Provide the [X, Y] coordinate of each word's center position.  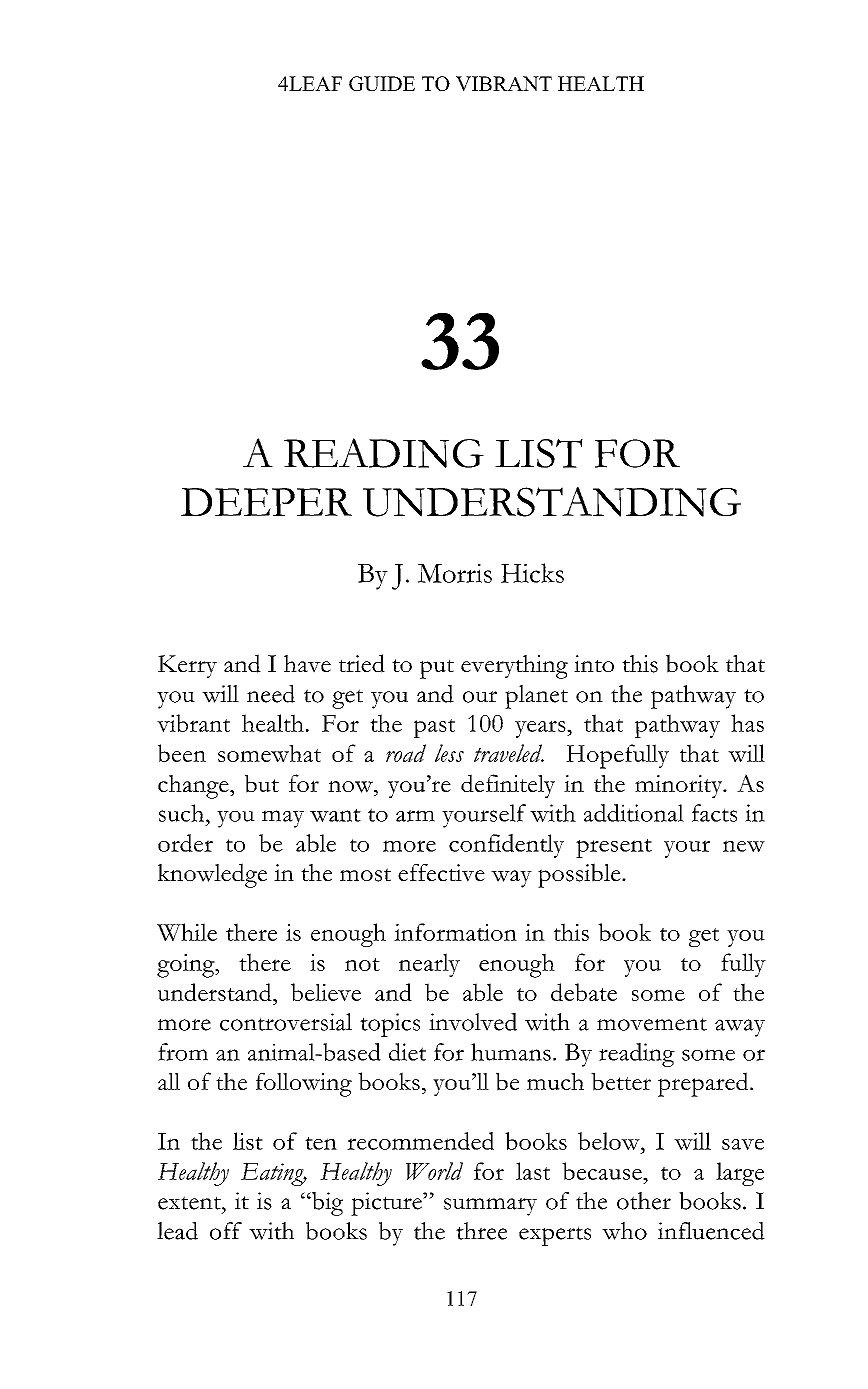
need [271, 694]
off [226, 1231]
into [594, 663]
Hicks [532, 573]
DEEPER [266, 502]
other [644, 1201]
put [437, 669]
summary [490, 1207]
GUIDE [382, 83]
